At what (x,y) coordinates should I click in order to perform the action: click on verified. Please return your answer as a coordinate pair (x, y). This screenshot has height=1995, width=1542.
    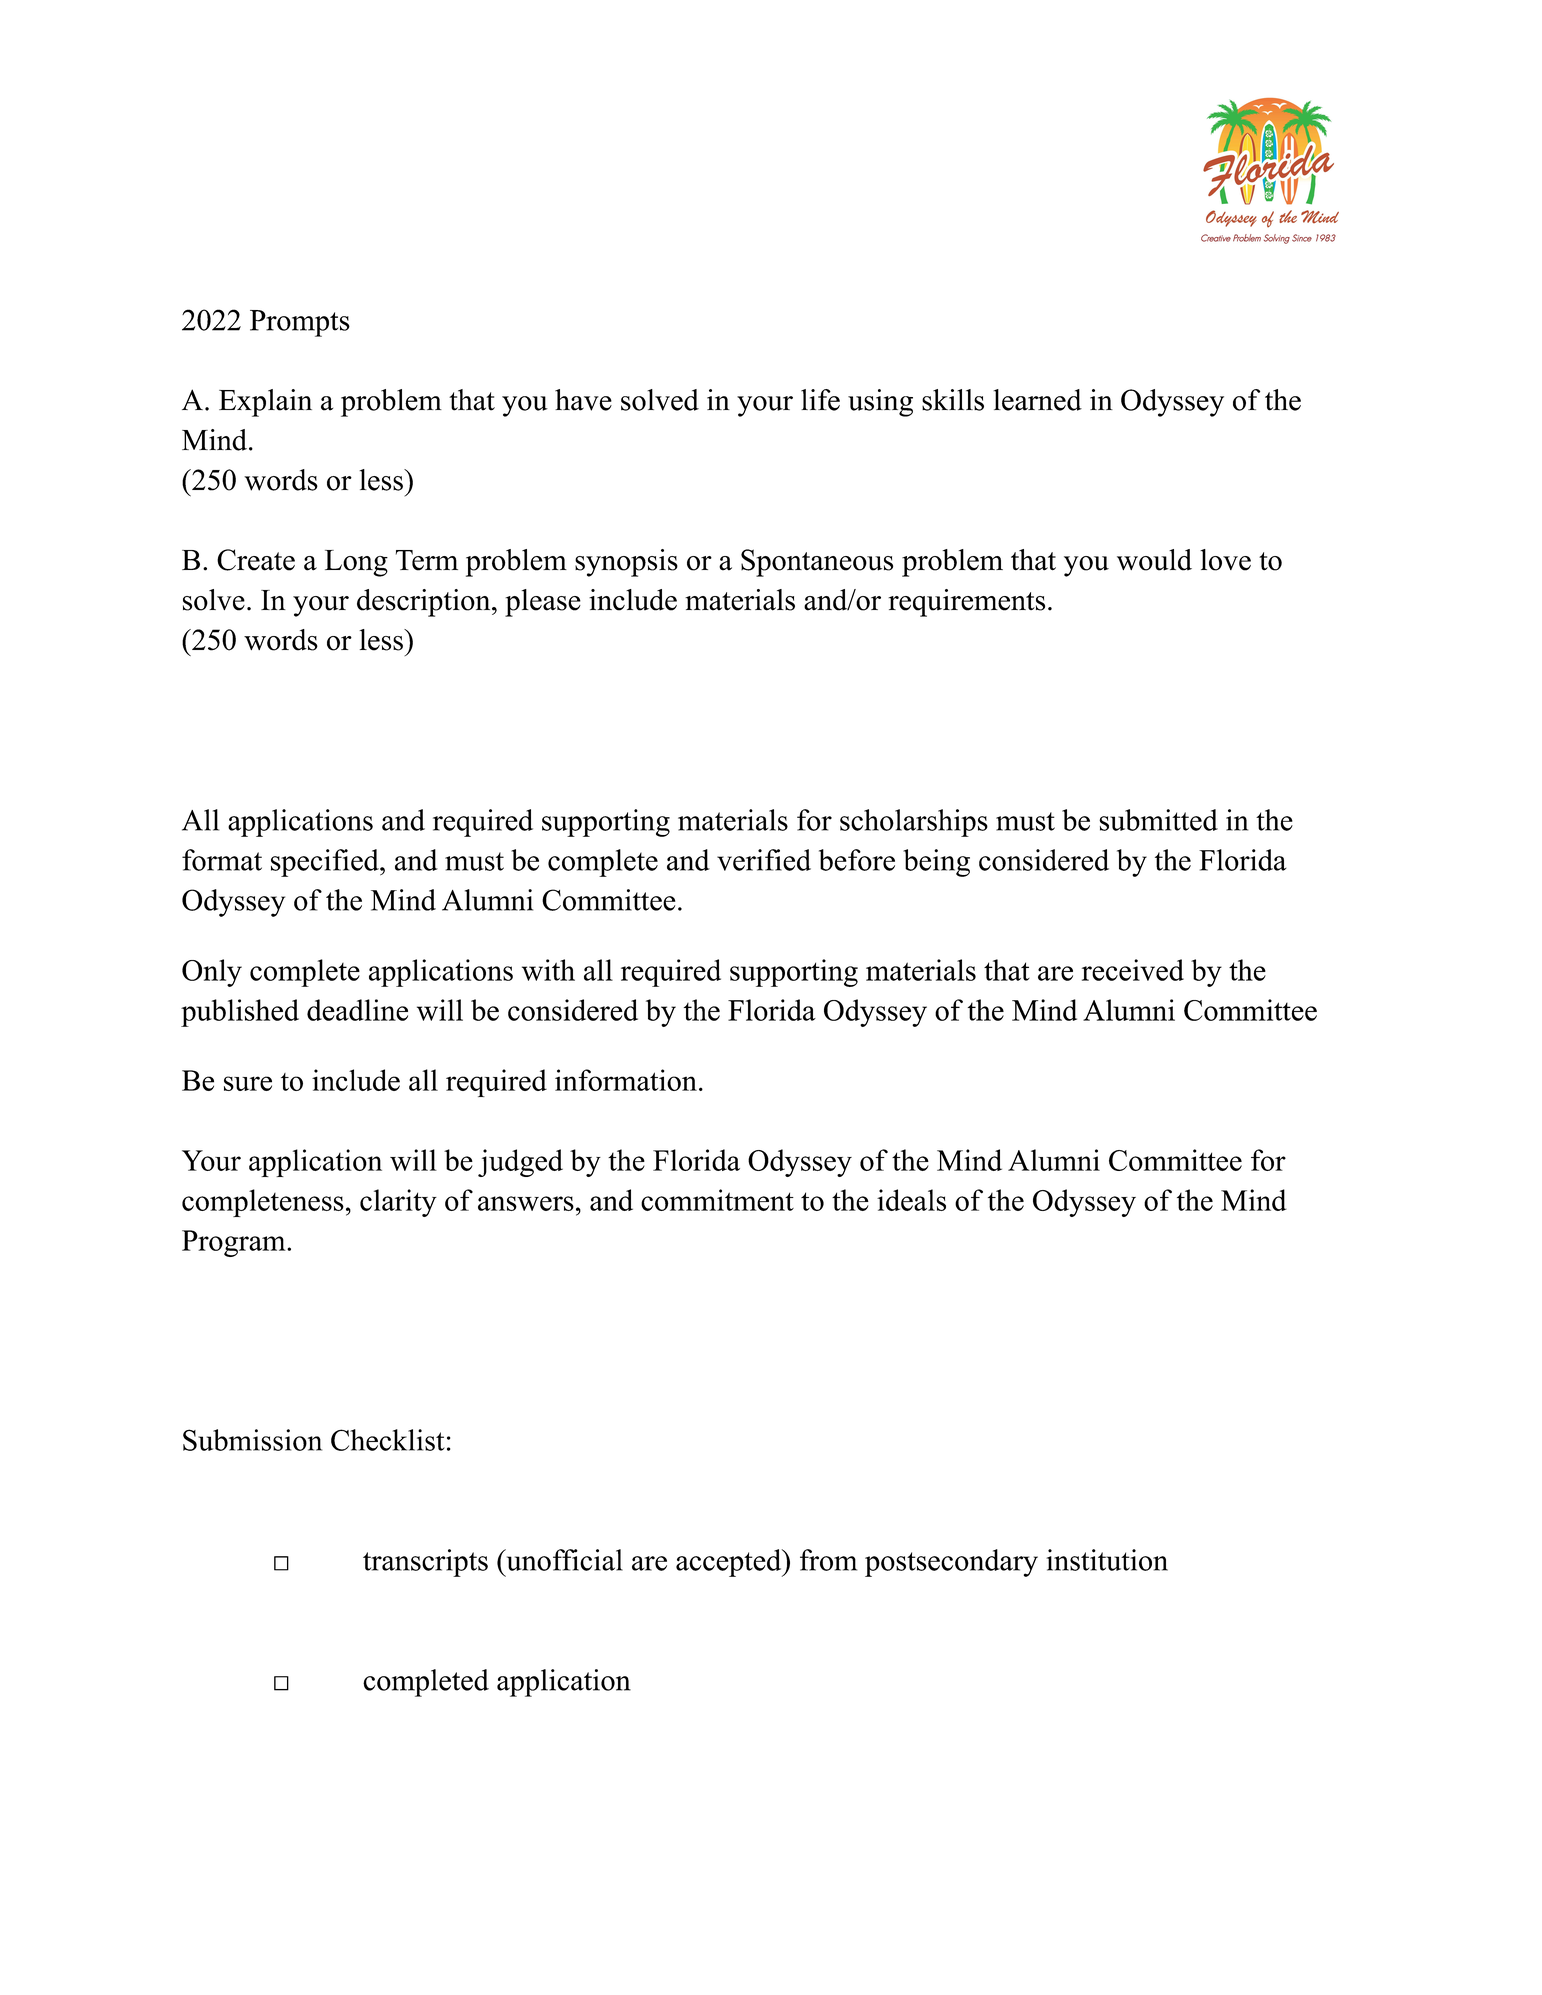
    Looking at the image, I should click on (764, 860).
